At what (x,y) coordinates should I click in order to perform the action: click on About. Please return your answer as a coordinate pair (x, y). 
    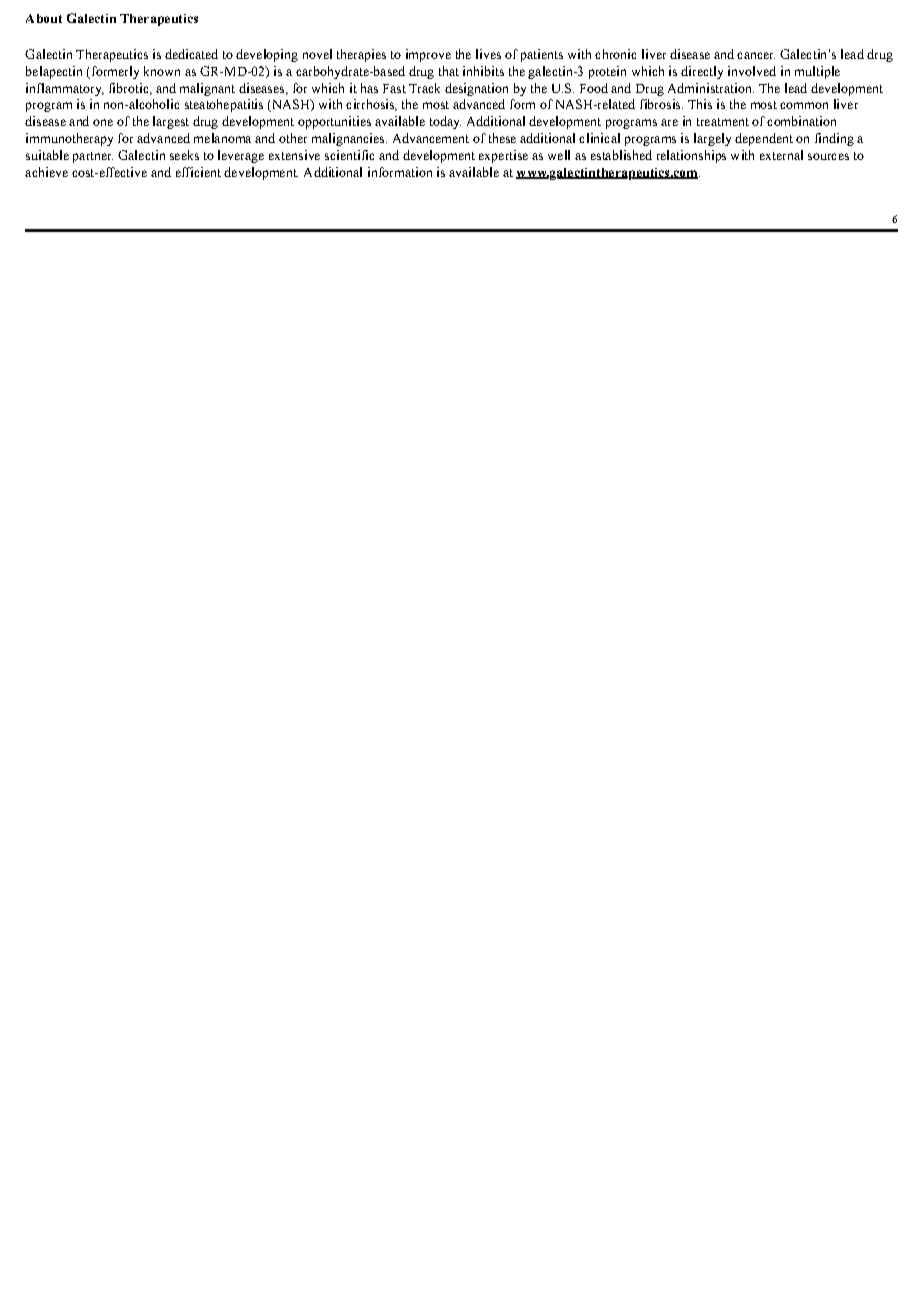
    Looking at the image, I should click on (44, 18).
